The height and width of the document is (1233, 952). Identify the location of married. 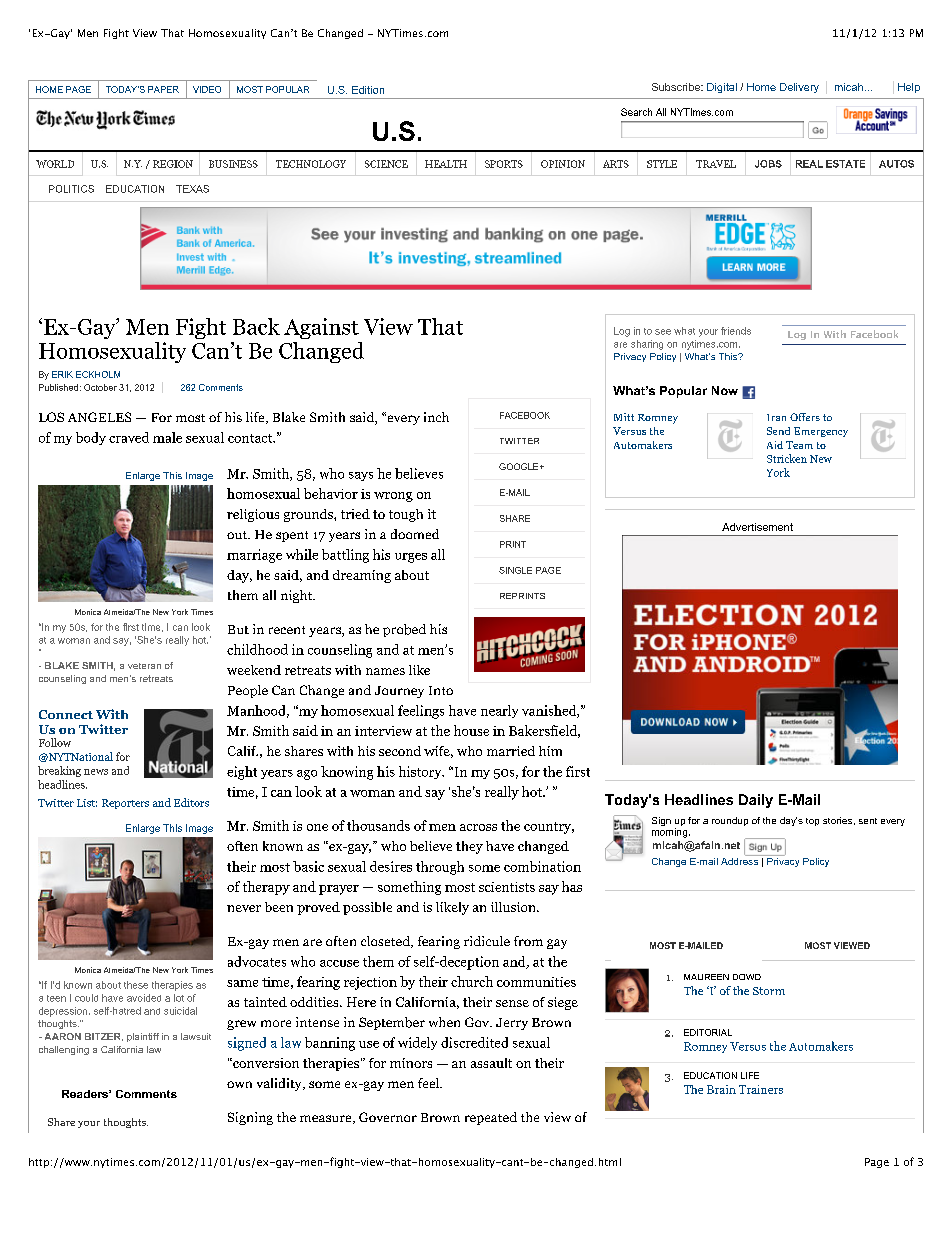
(511, 751).
